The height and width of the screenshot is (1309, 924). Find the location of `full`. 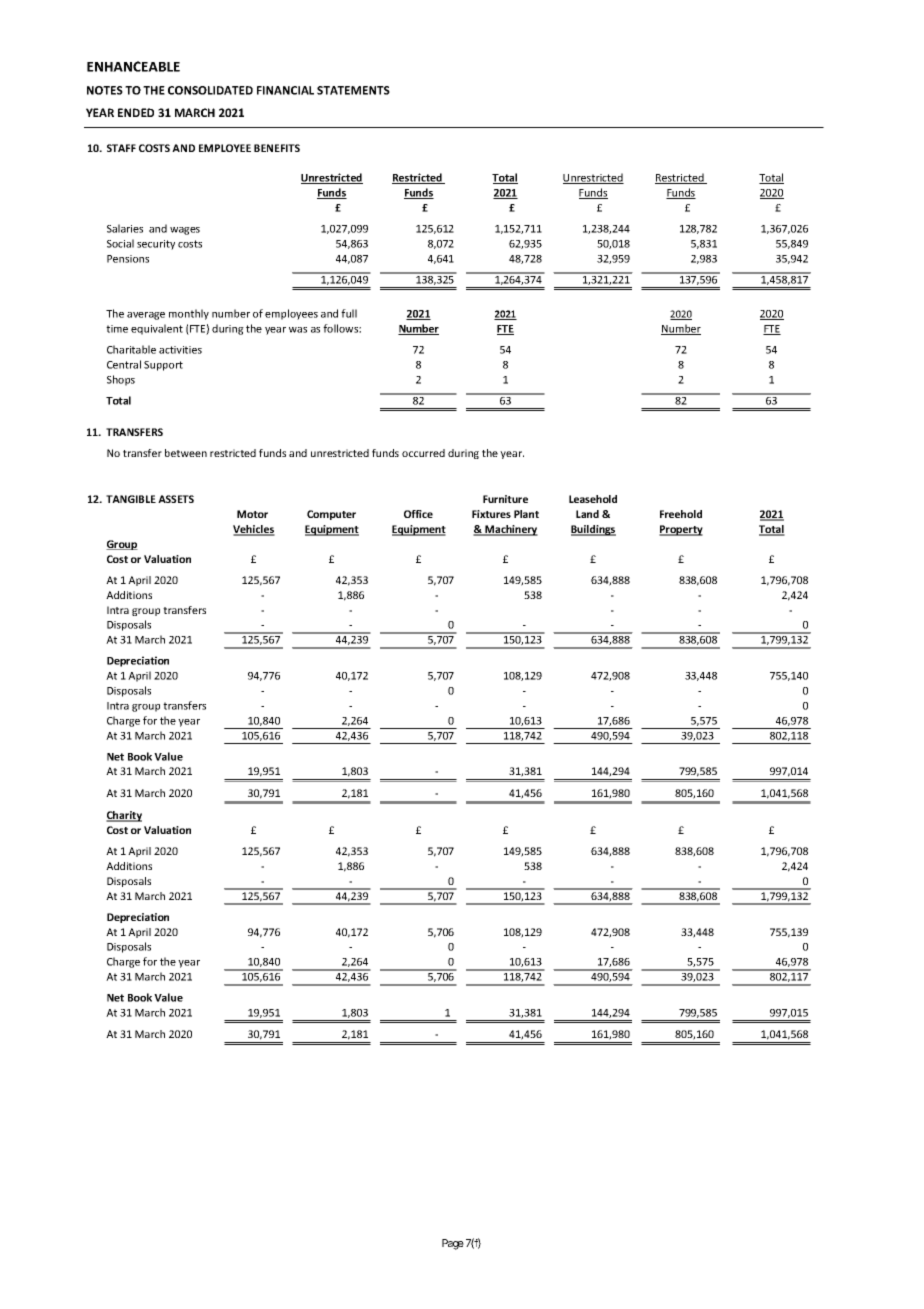

full is located at coordinates (349, 313).
